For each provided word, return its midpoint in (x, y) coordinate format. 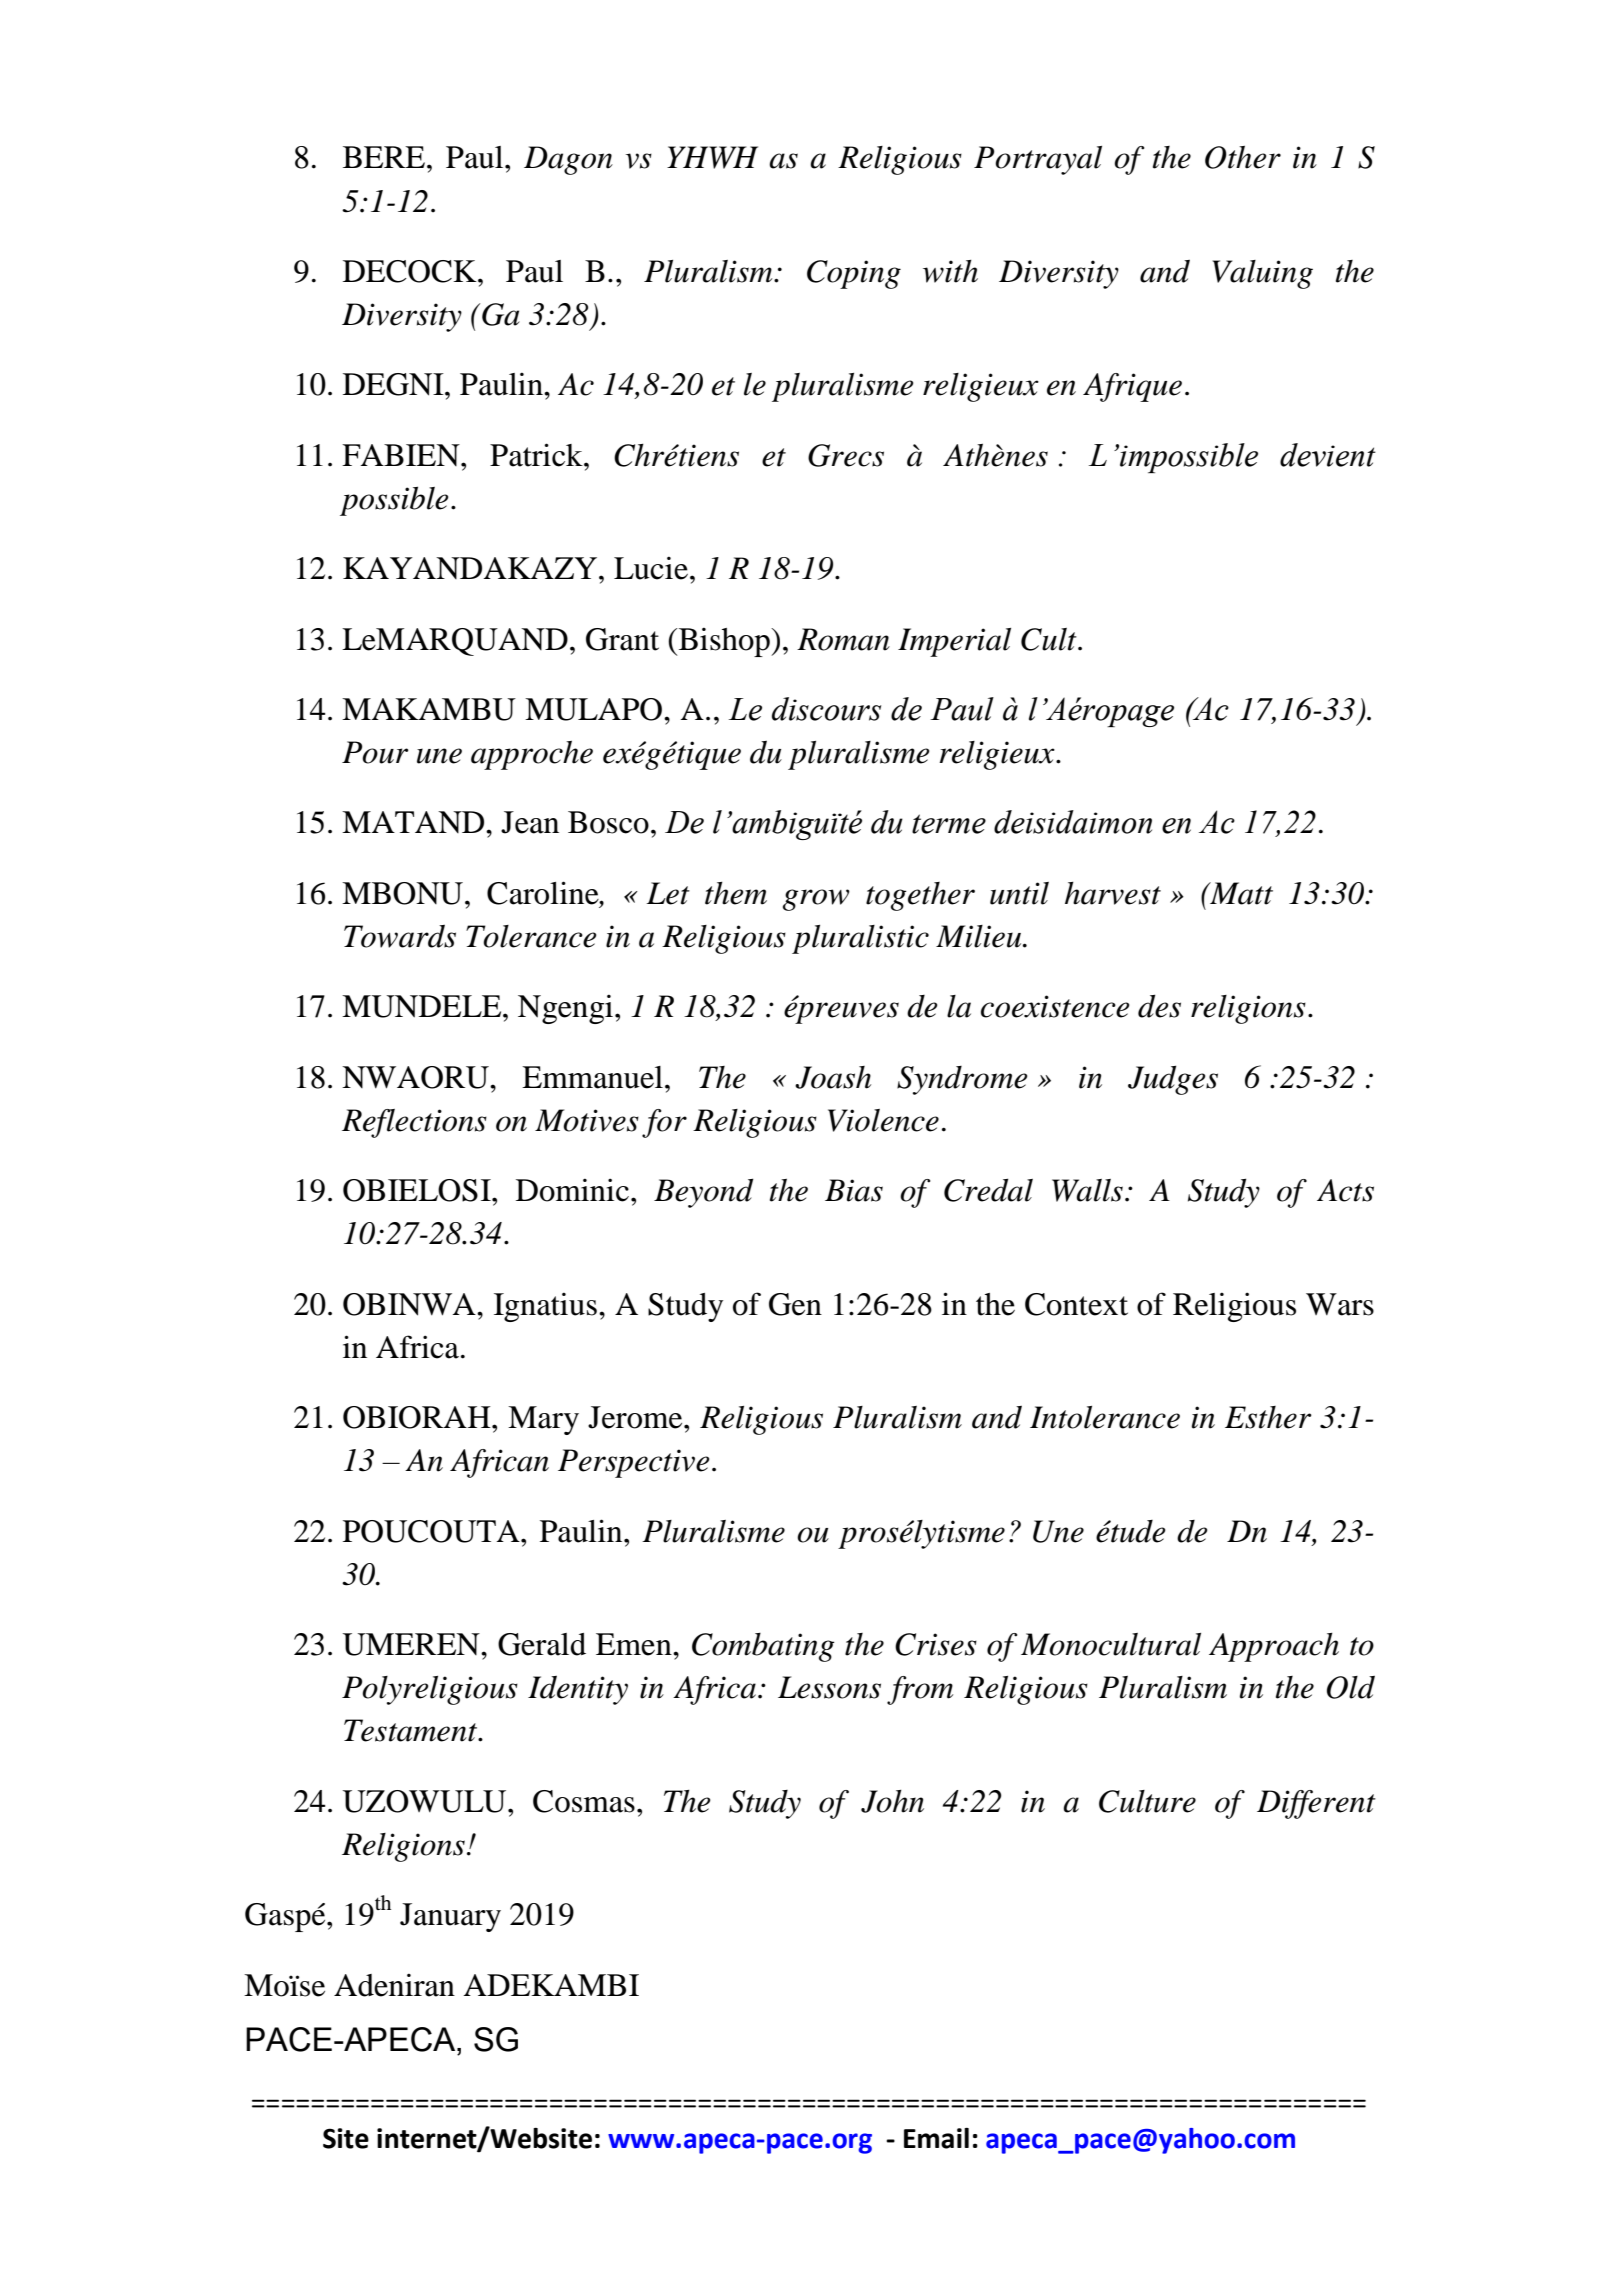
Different (1316, 1804)
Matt (1240, 893)
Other (1243, 157)
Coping (854, 274)
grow (816, 900)
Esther (1268, 1417)
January (450, 1917)
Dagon (568, 160)
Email (936, 2138)
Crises (936, 1644)
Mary (543, 1420)
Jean (530, 822)
